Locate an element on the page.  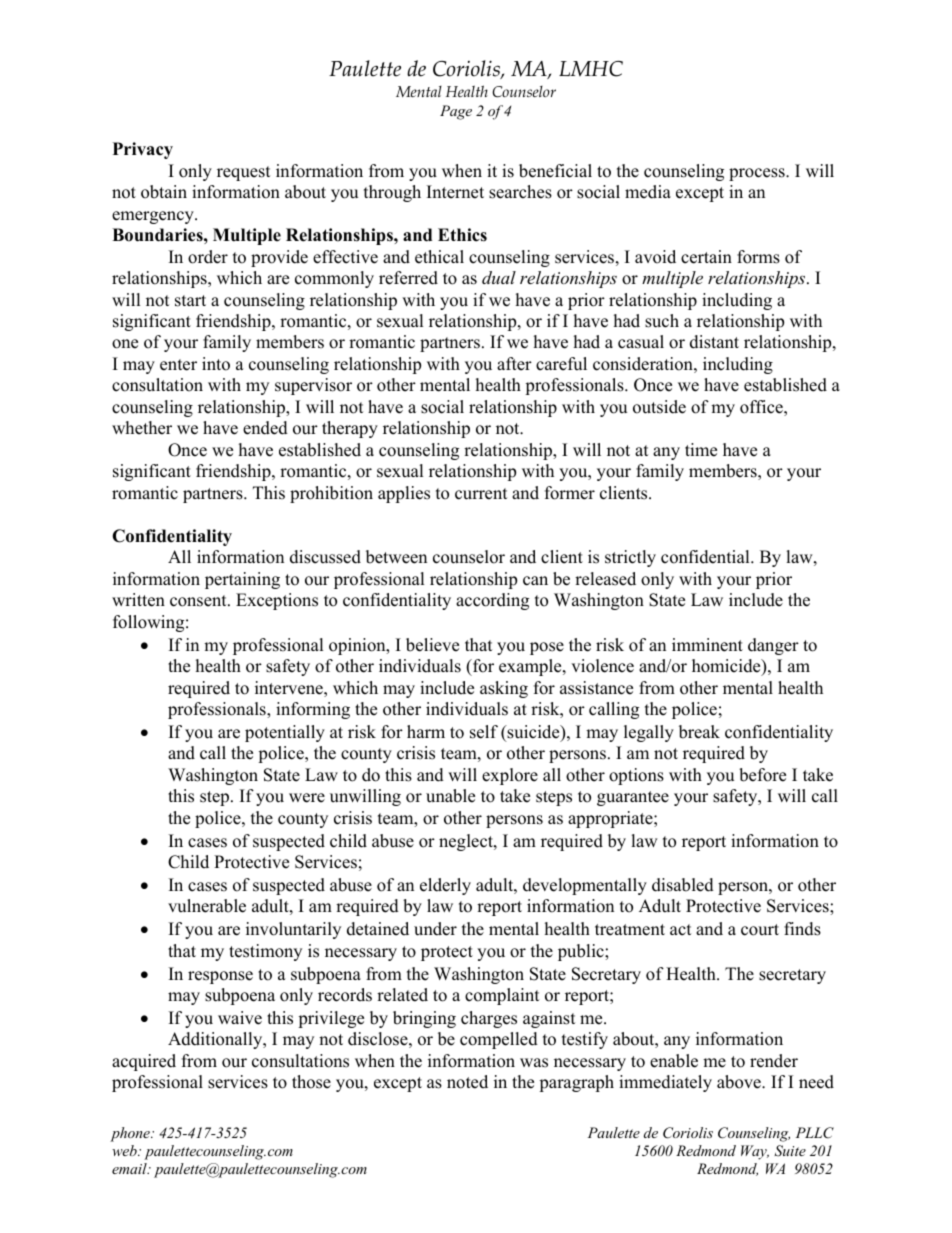
phone is located at coordinates (131, 1134).
